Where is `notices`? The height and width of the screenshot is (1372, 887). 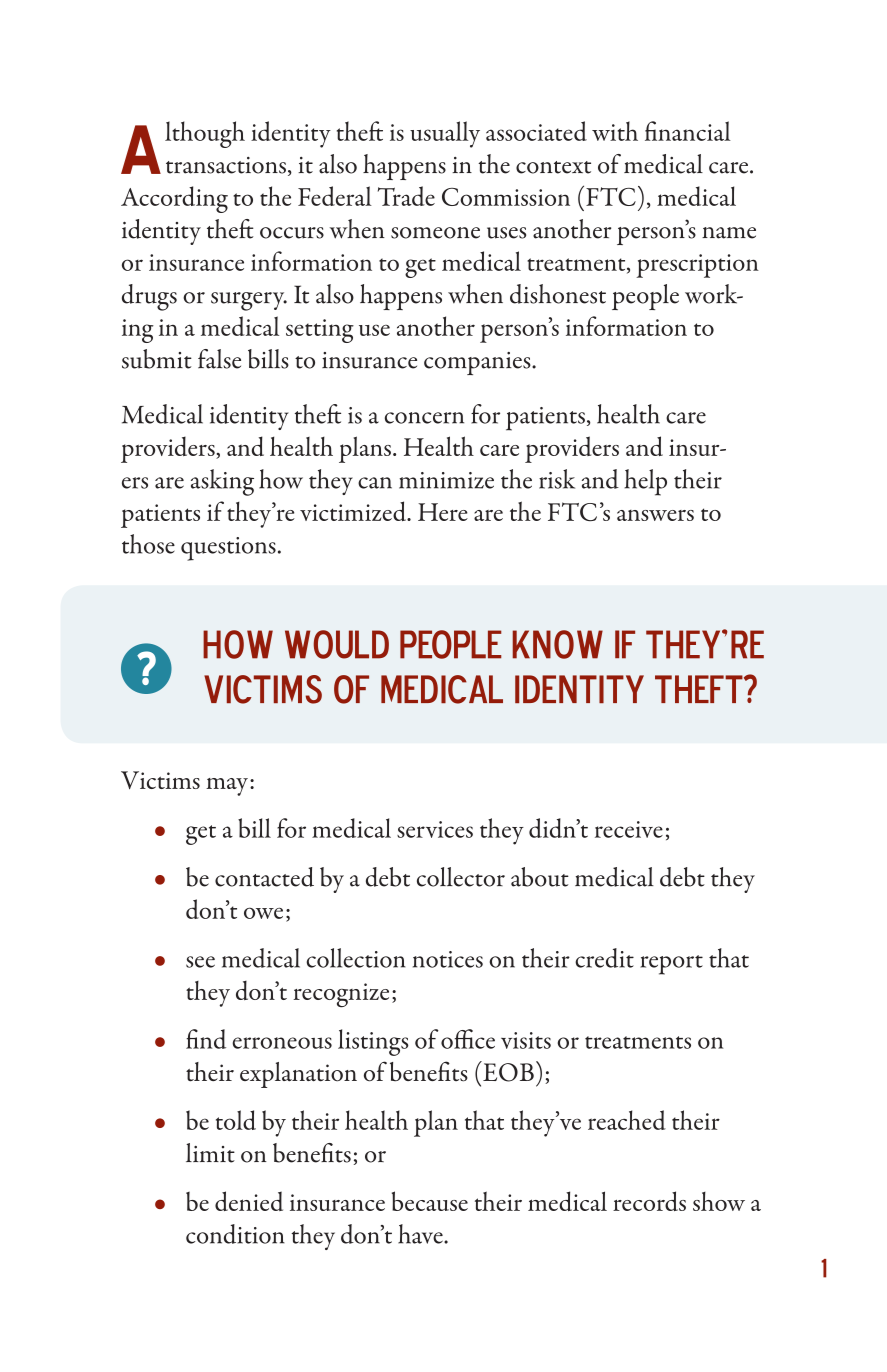 notices is located at coordinates (448, 959).
